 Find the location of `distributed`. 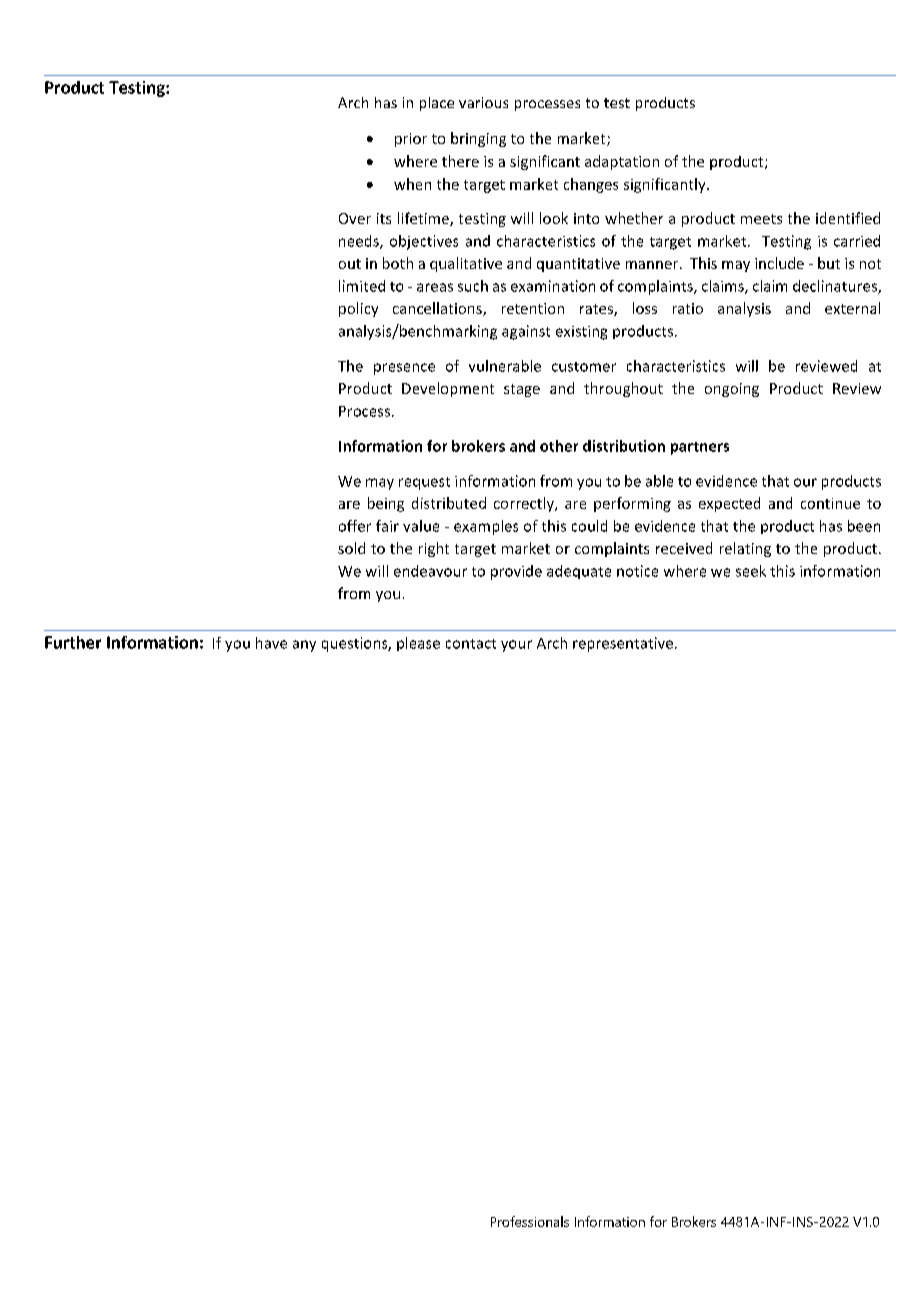

distributed is located at coordinates (449, 503).
